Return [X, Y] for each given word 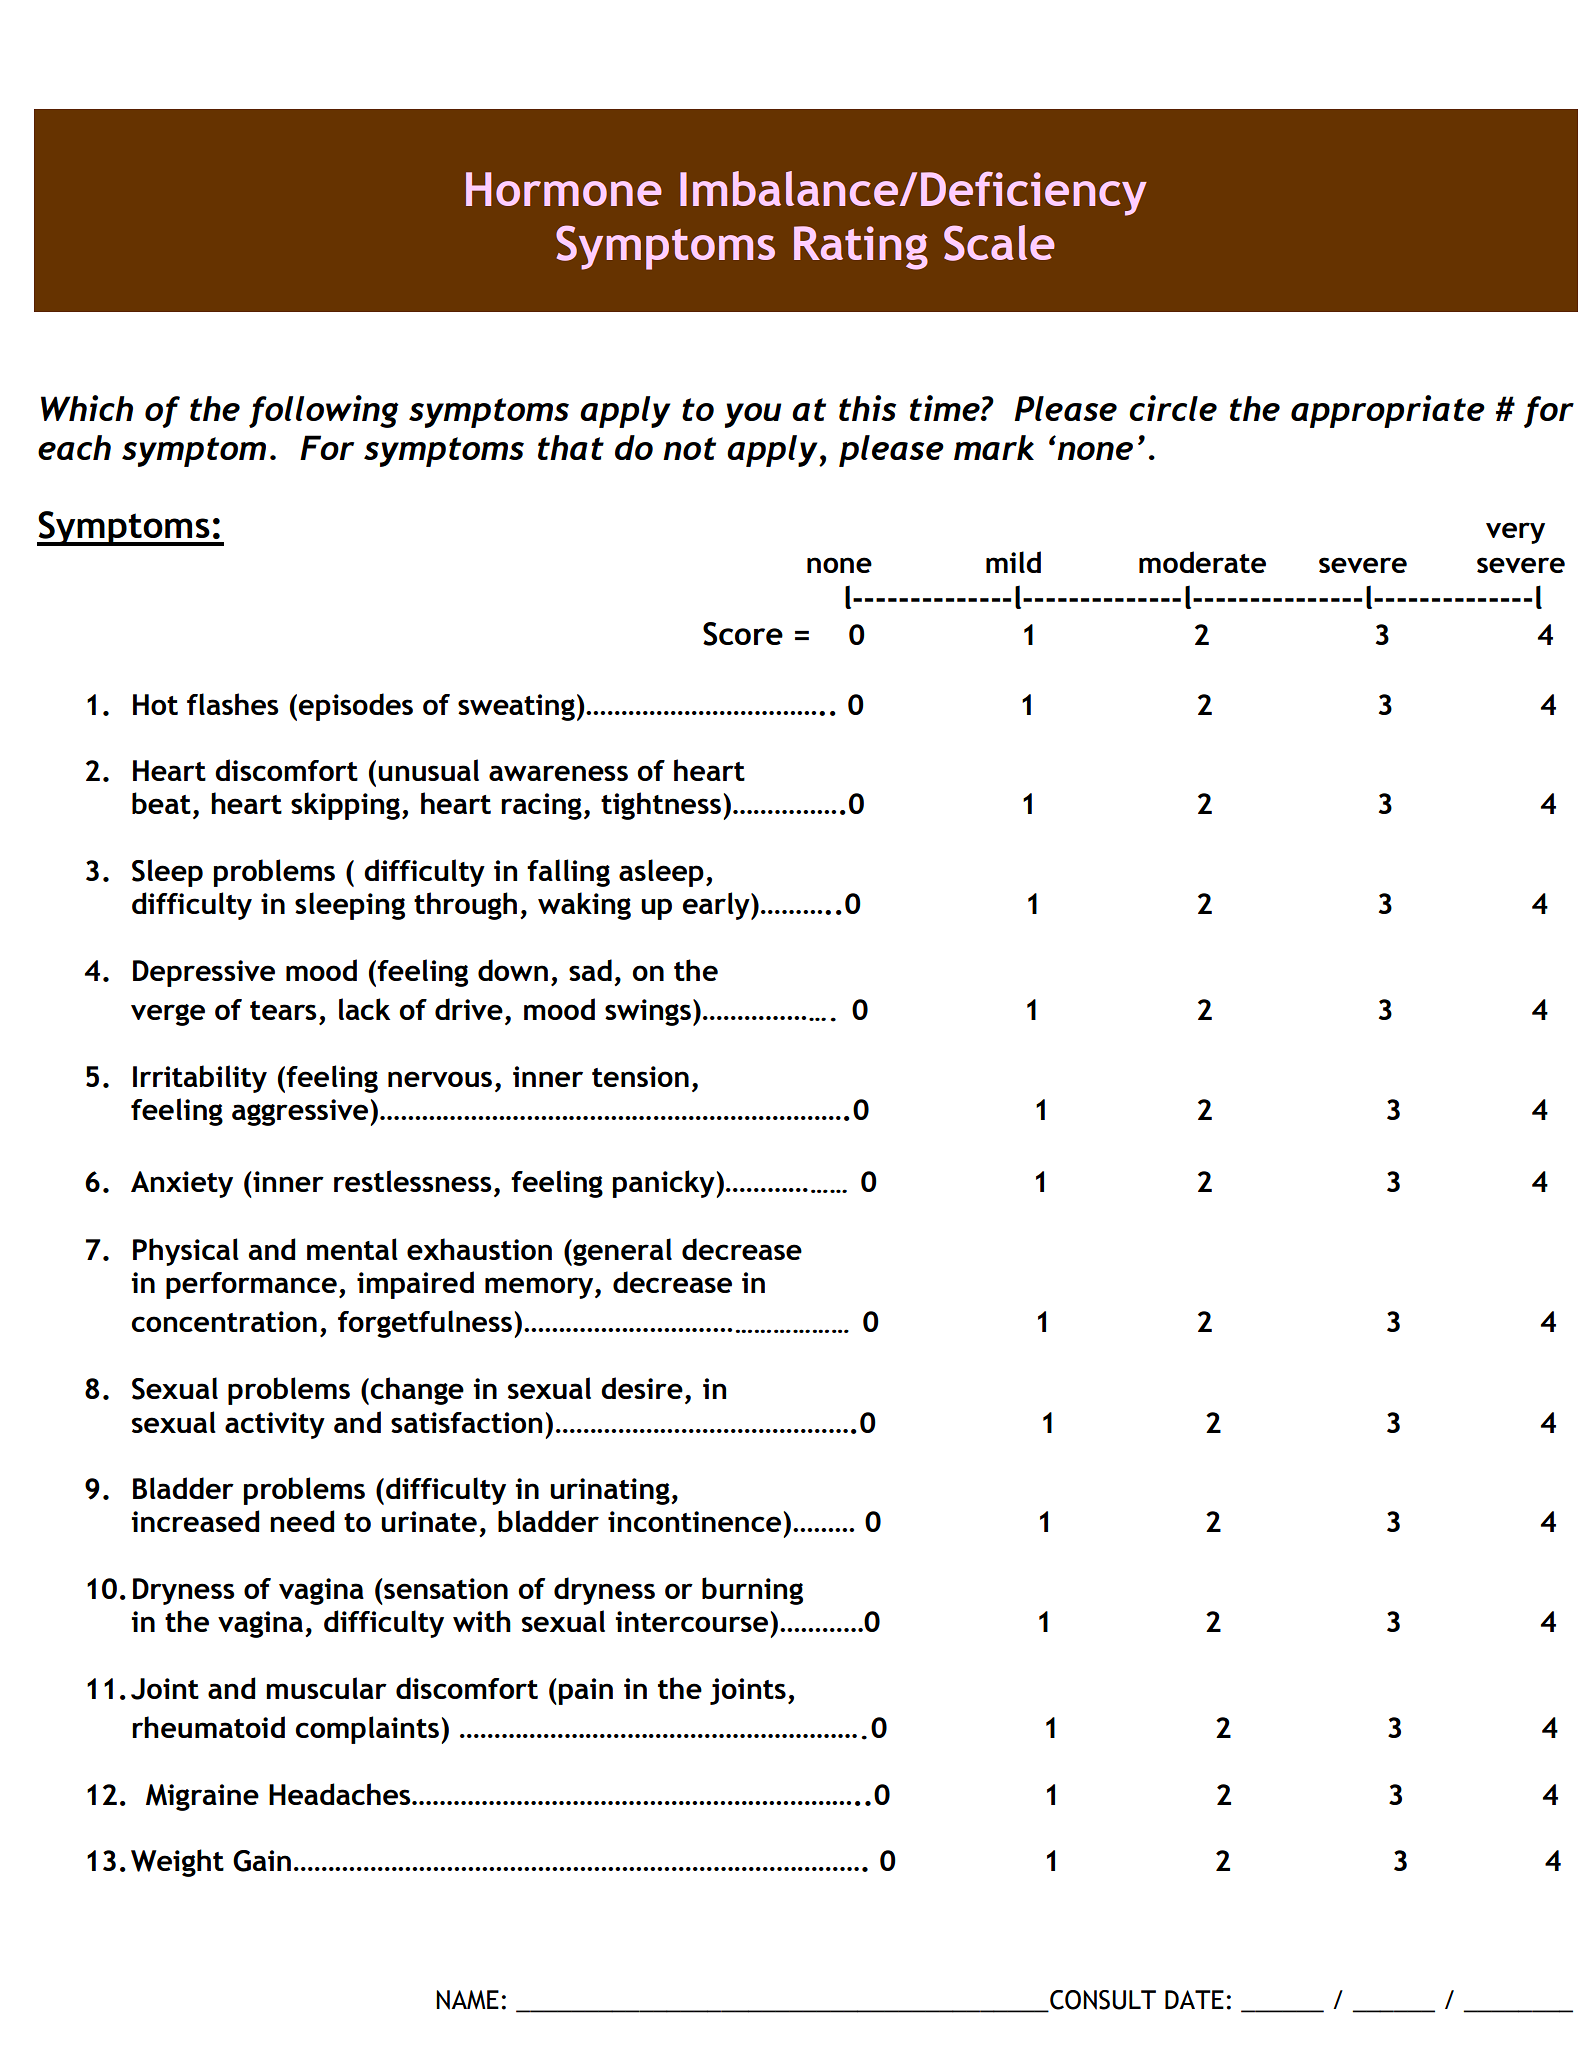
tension [640, 1076]
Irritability [200, 1079]
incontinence [694, 1521]
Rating [861, 248]
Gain [262, 1861]
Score [743, 634]
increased [195, 1521]
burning [752, 1591]
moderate [1202, 562]
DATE [1194, 1999]
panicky [664, 1184]
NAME [467, 2000]
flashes [233, 704]
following [324, 411]
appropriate [1388, 411]
